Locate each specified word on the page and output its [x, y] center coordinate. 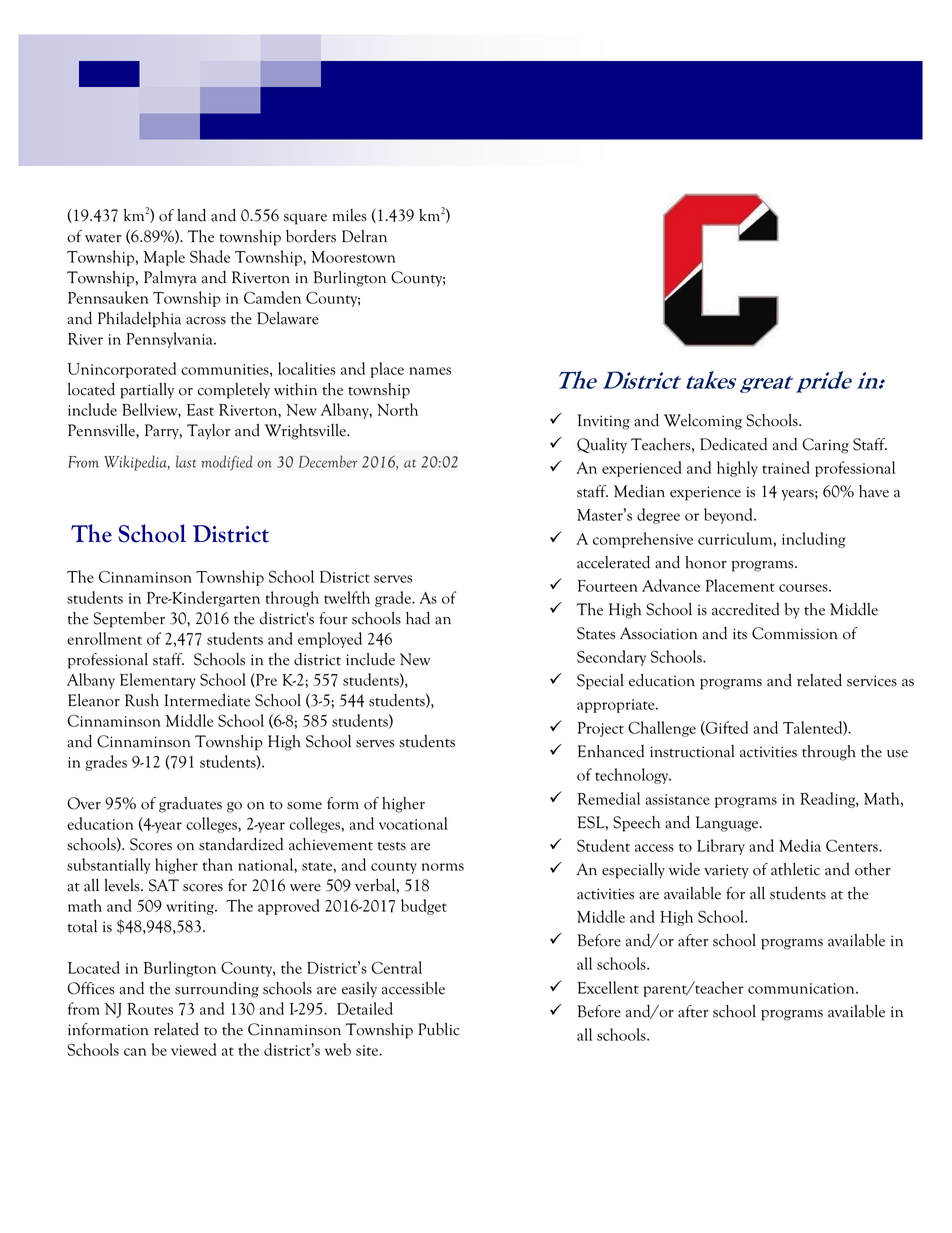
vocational [413, 823]
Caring [825, 446]
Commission [795, 633]
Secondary [611, 658]
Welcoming [703, 422]
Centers [853, 845]
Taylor [208, 431]
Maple [164, 258]
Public [438, 1029]
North [397, 409]
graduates [190, 805]
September [129, 620]
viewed [193, 1049]
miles [350, 215]
